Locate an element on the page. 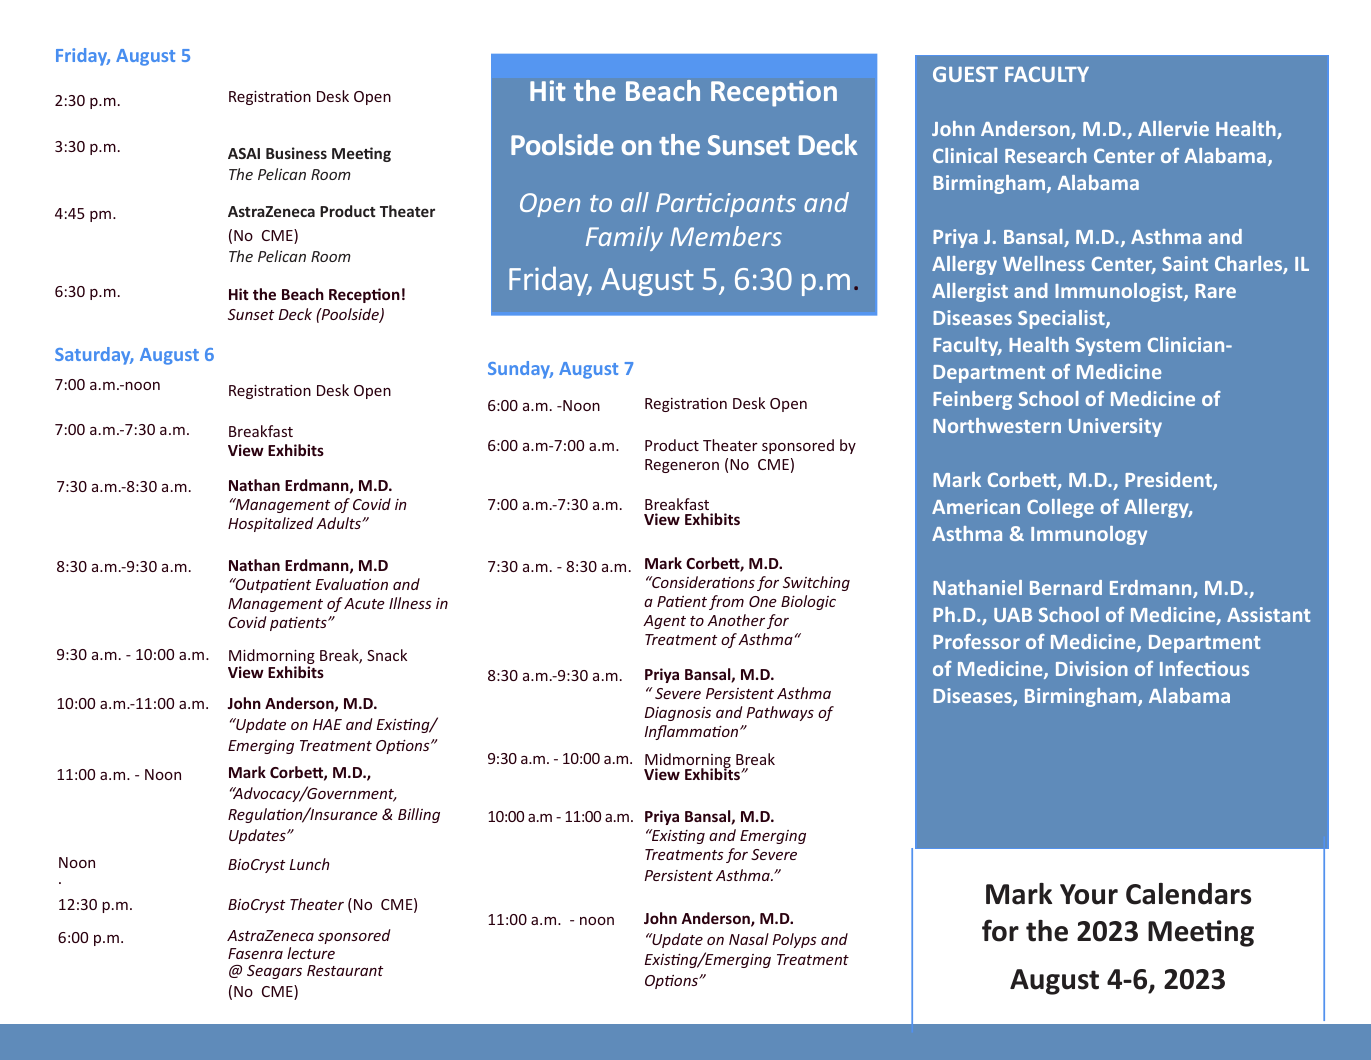 Image resolution: width=1371 pixels, height=1060 pixels. Restaurant is located at coordinates (345, 970).
